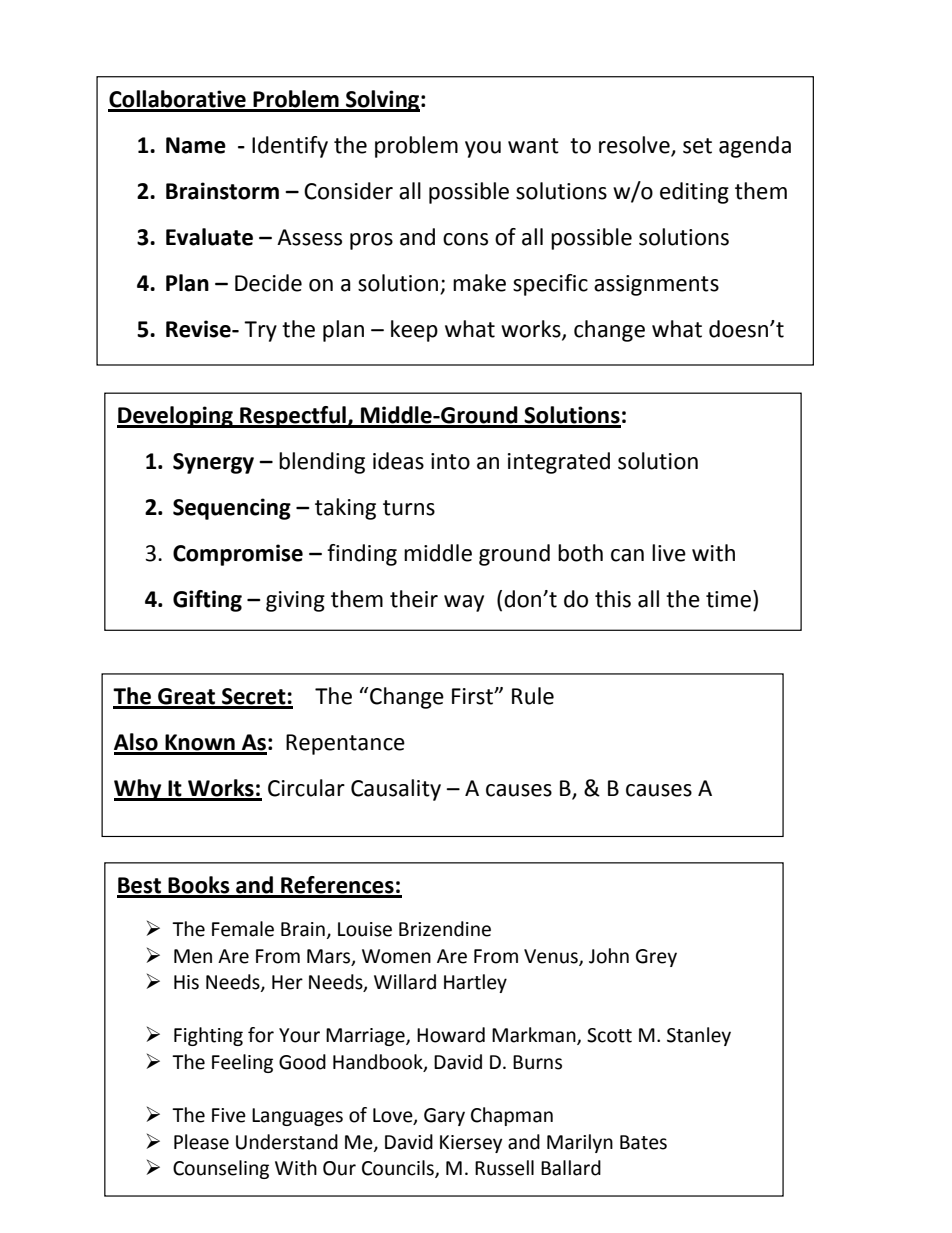  I want to click on Name, so click(196, 145).
